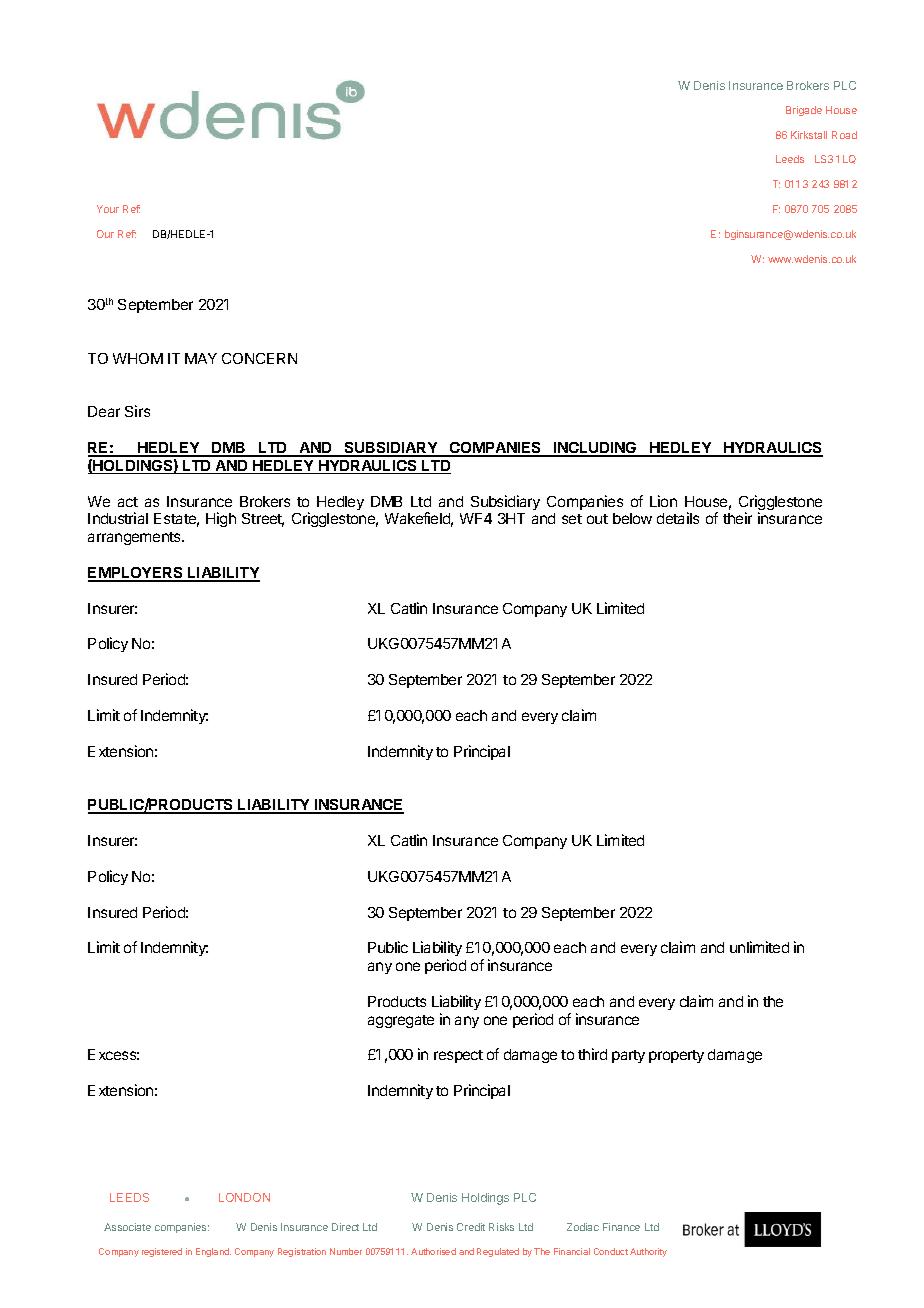 This screenshot has height=1308, width=924. What do you see at coordinates (213, 1252) in the screenshot?
I see `England` at bounding box center [213, 1252].
